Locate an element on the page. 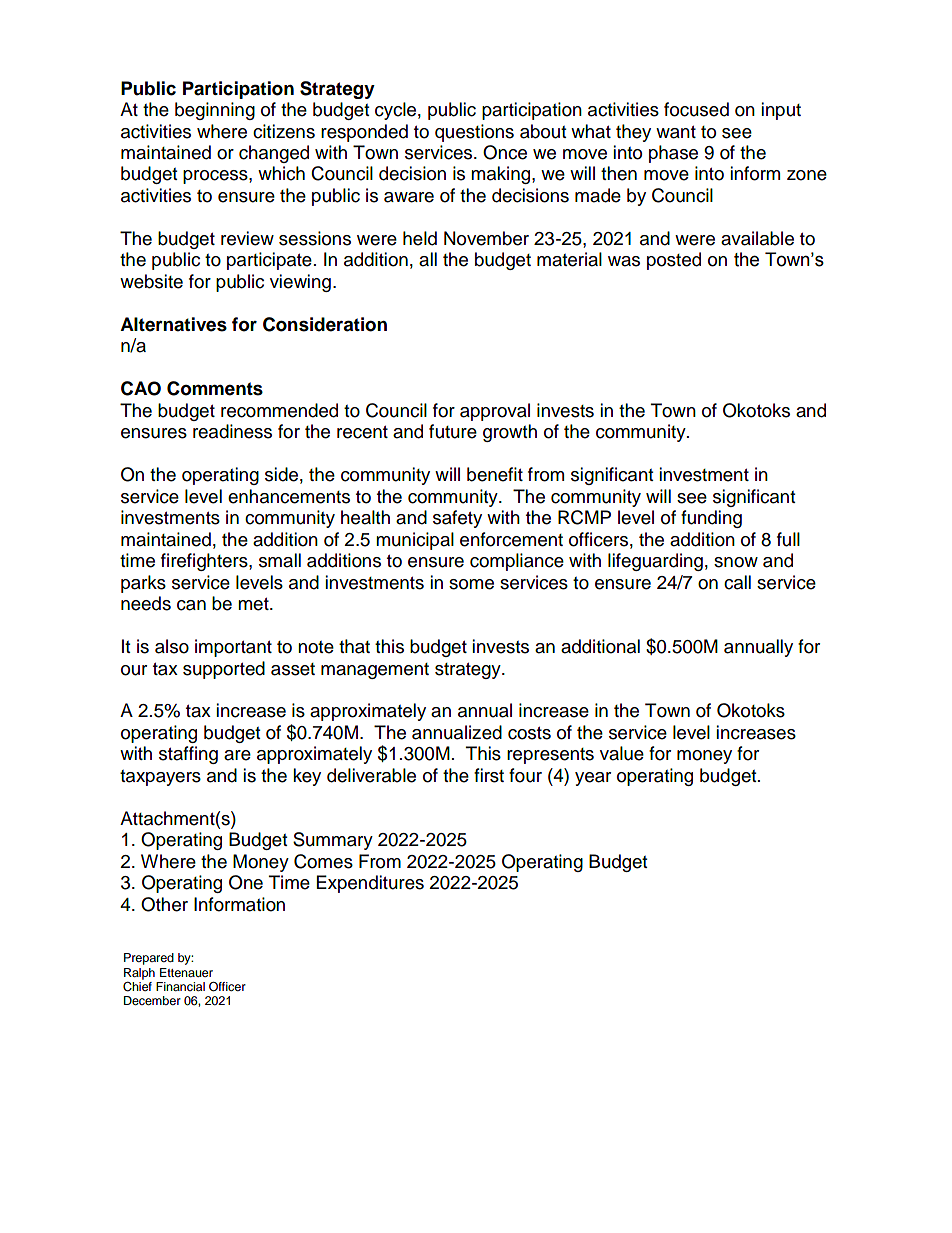  Financial is located at coordinates (180, 986).
